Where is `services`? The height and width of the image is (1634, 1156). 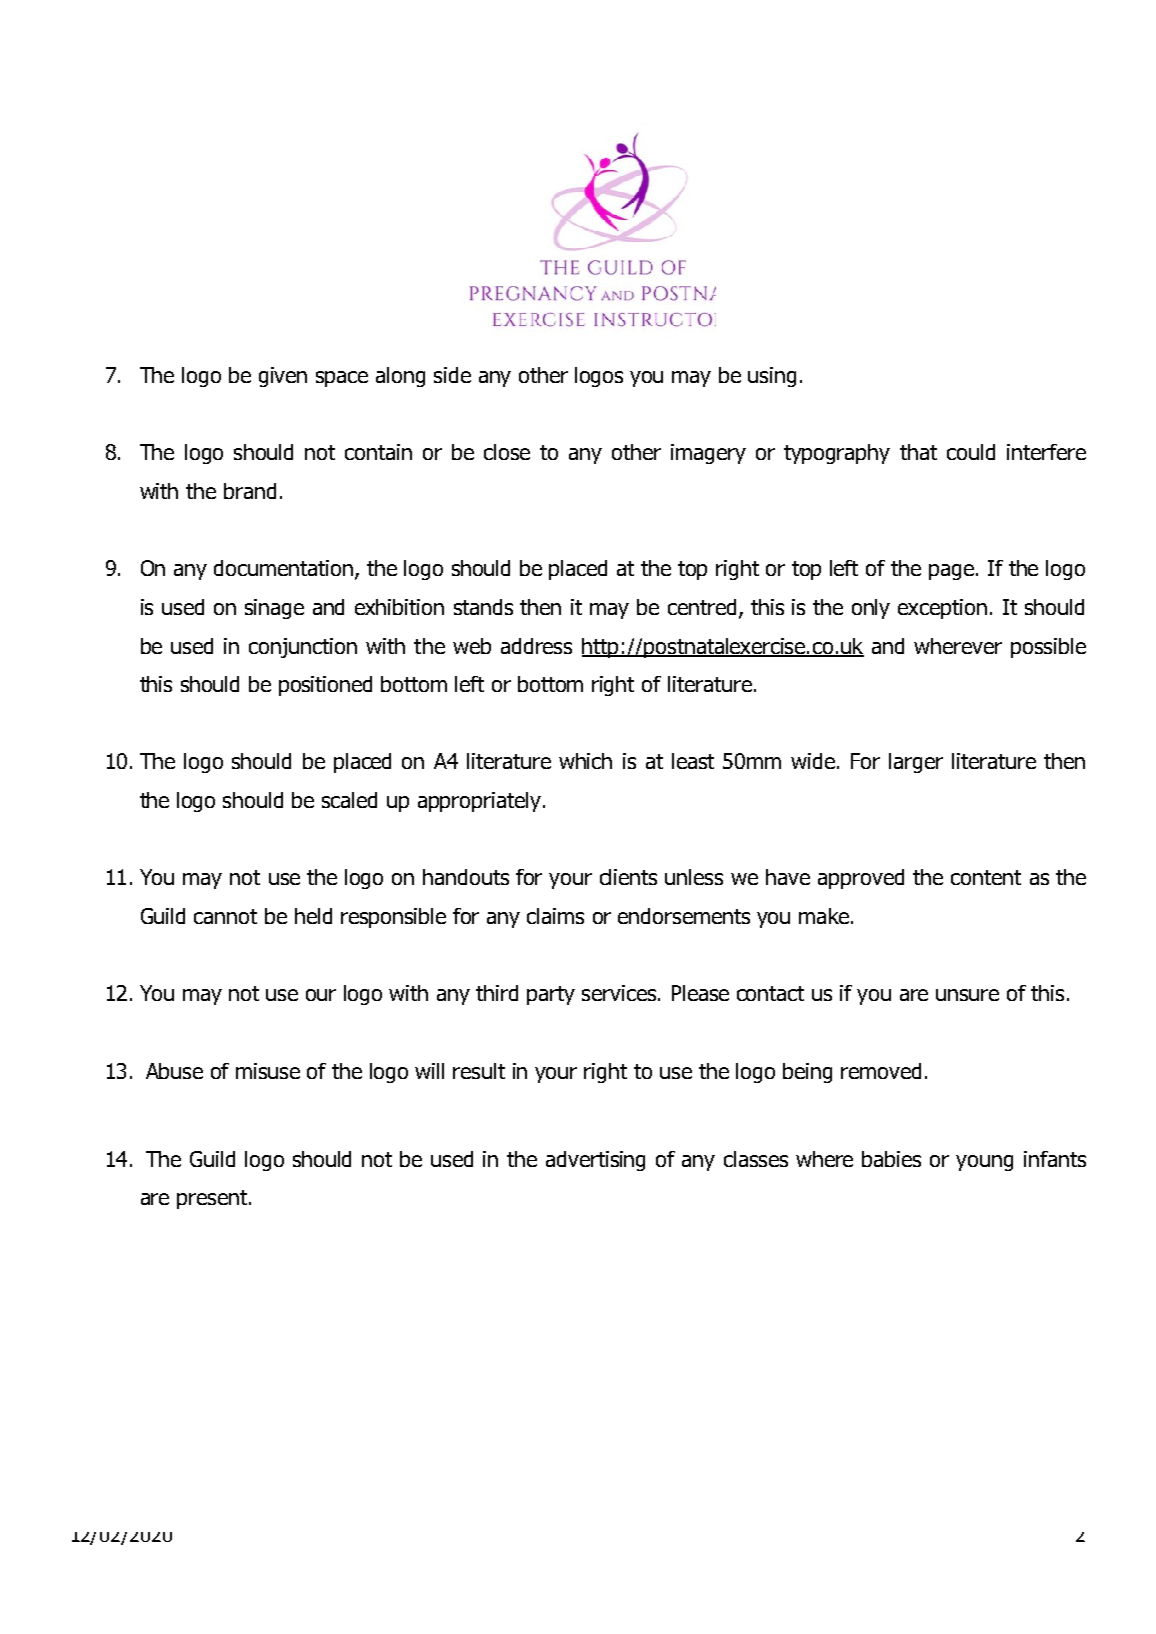
services is located at coordinates (620, 993).
